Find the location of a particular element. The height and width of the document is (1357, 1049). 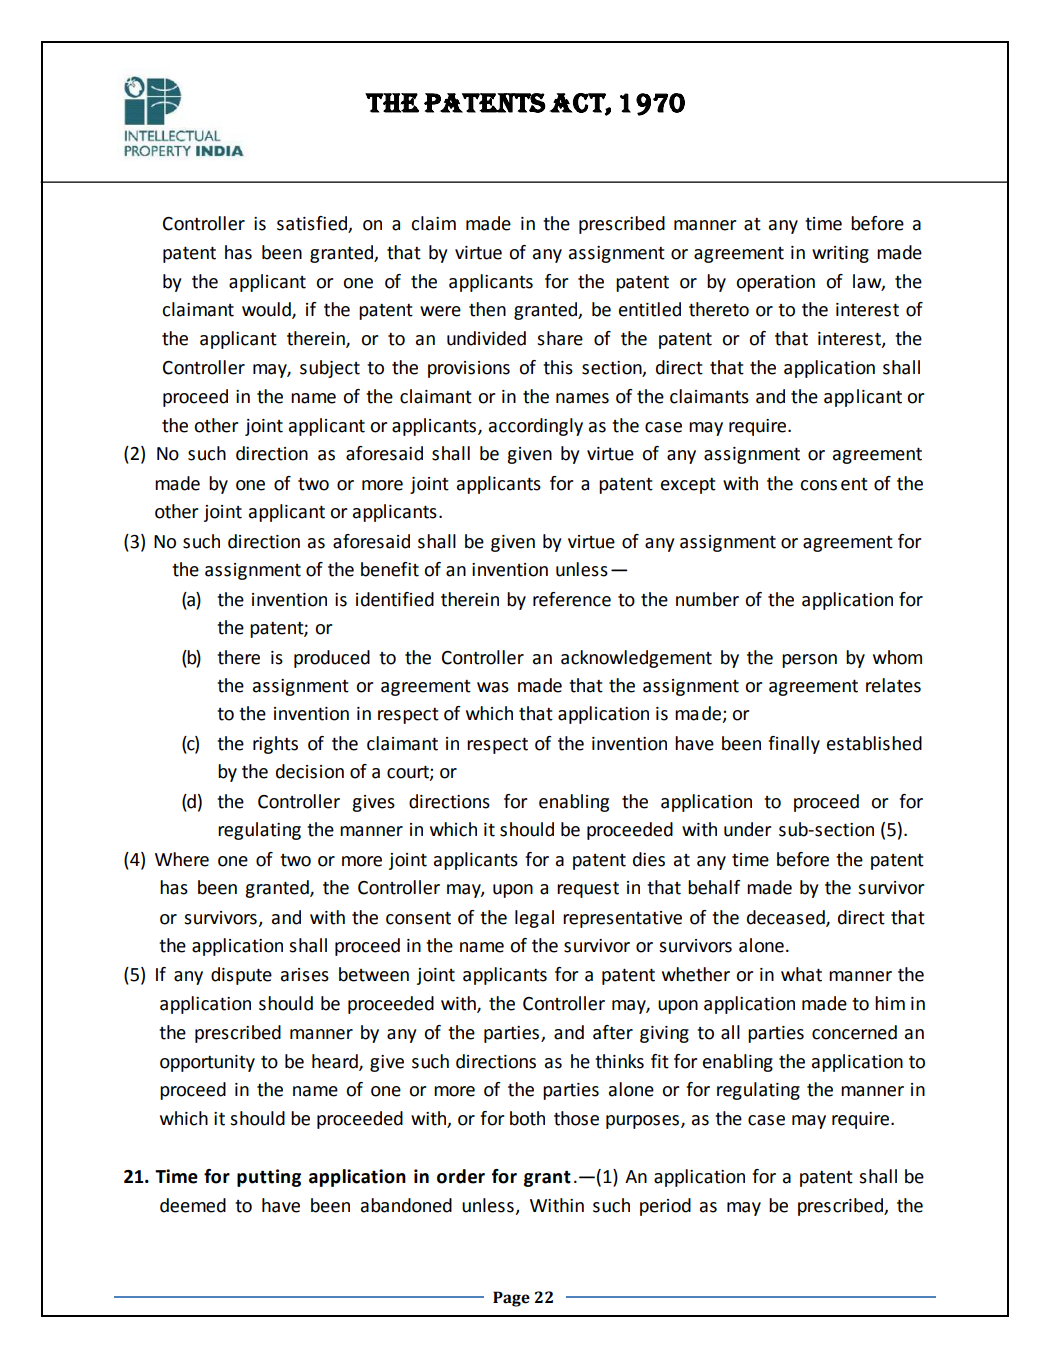

then is located at coordinates (487, 309).
